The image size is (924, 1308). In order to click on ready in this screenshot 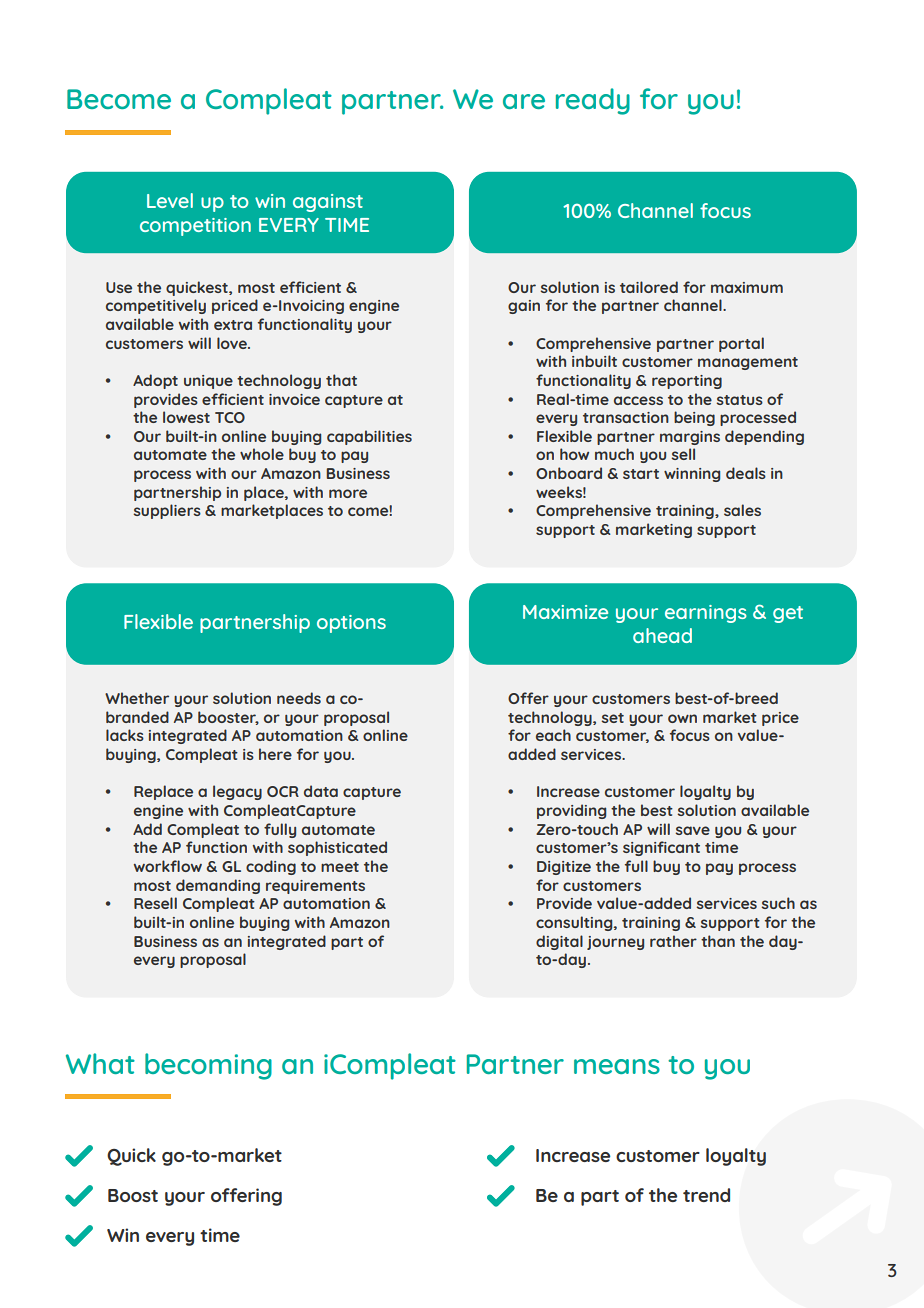, I will do `click(593, 101)`.
